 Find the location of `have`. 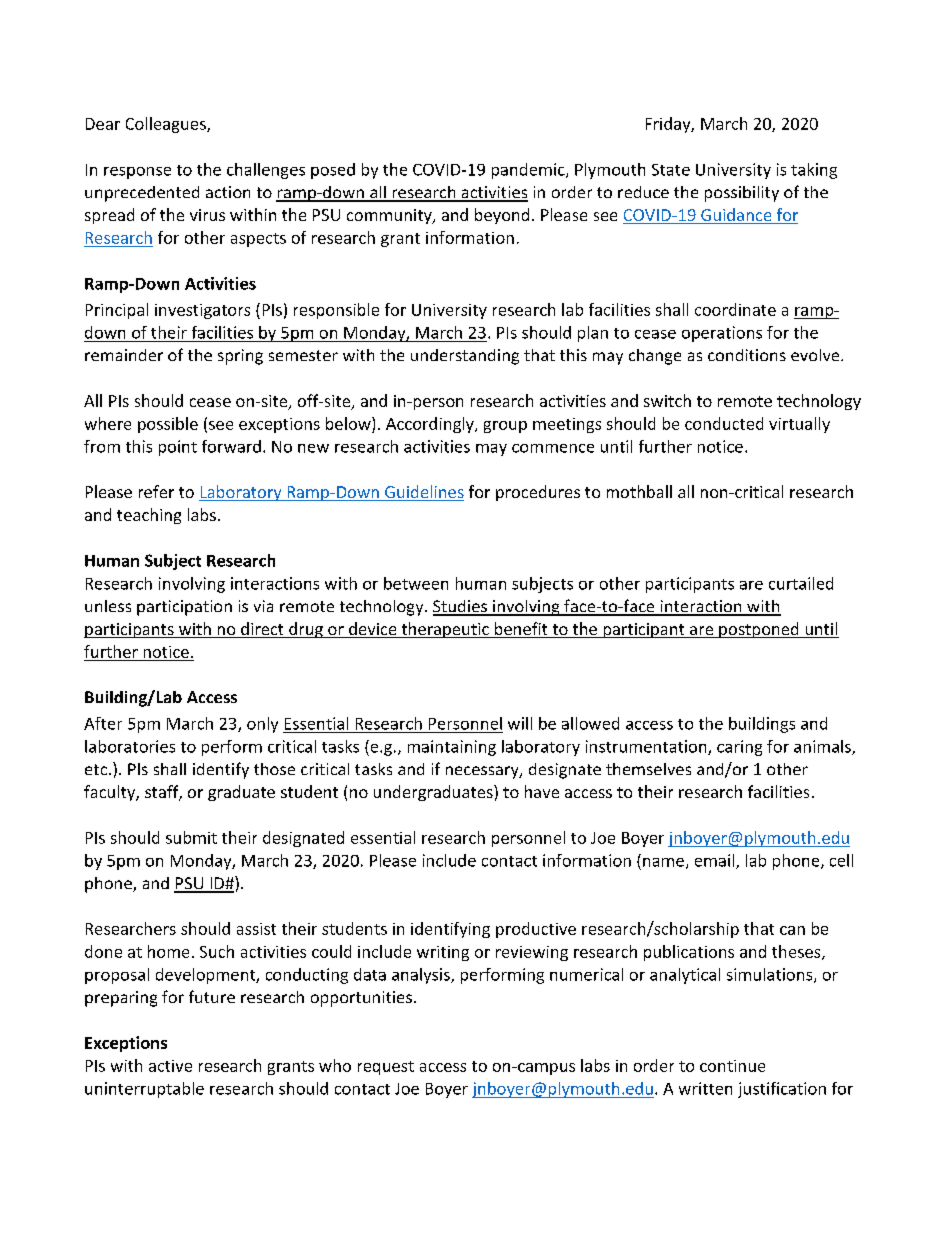

have is located at coordinates (542, 791).
